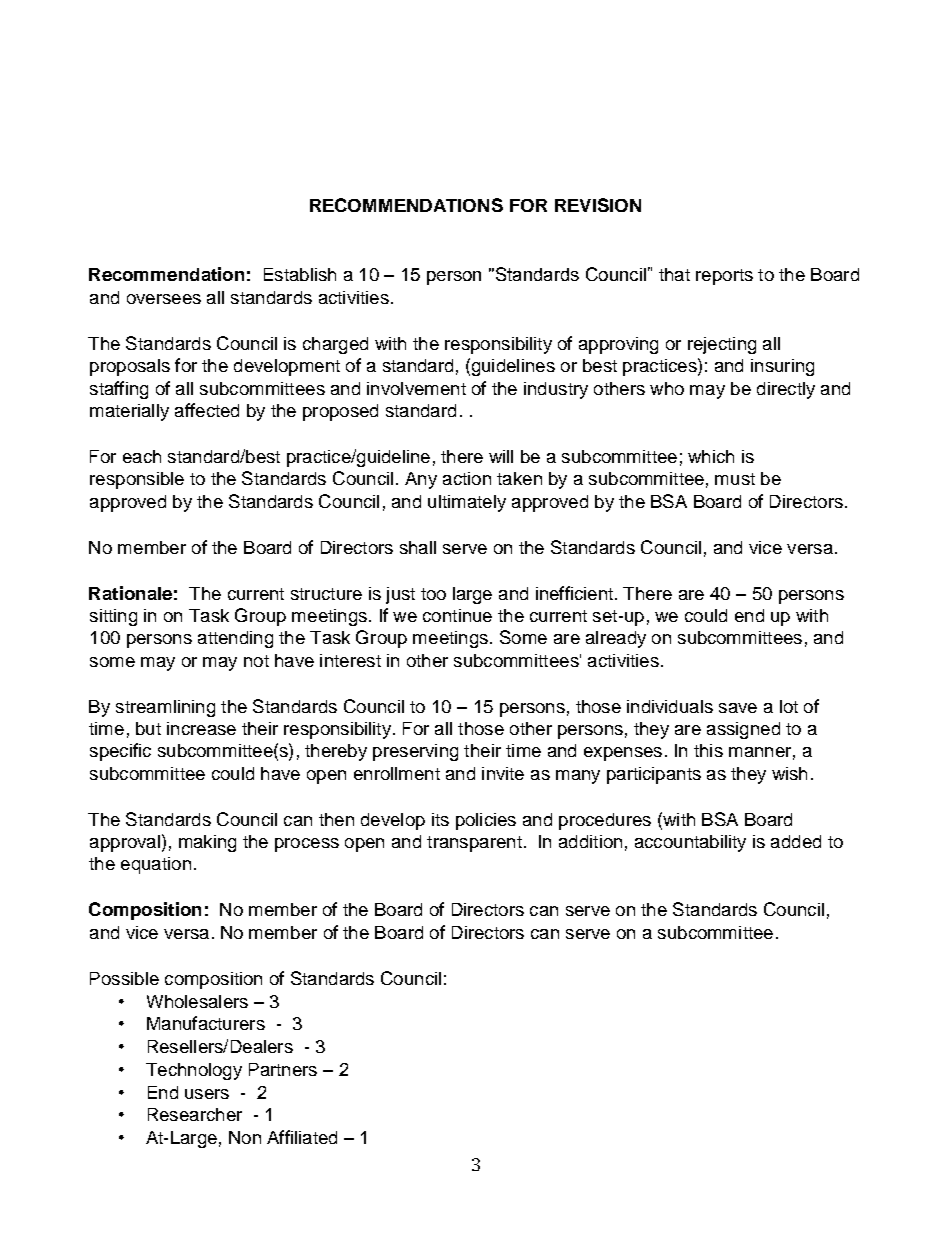 This image has width=952, height=1233. I want to click on action, so click(467, 478).
